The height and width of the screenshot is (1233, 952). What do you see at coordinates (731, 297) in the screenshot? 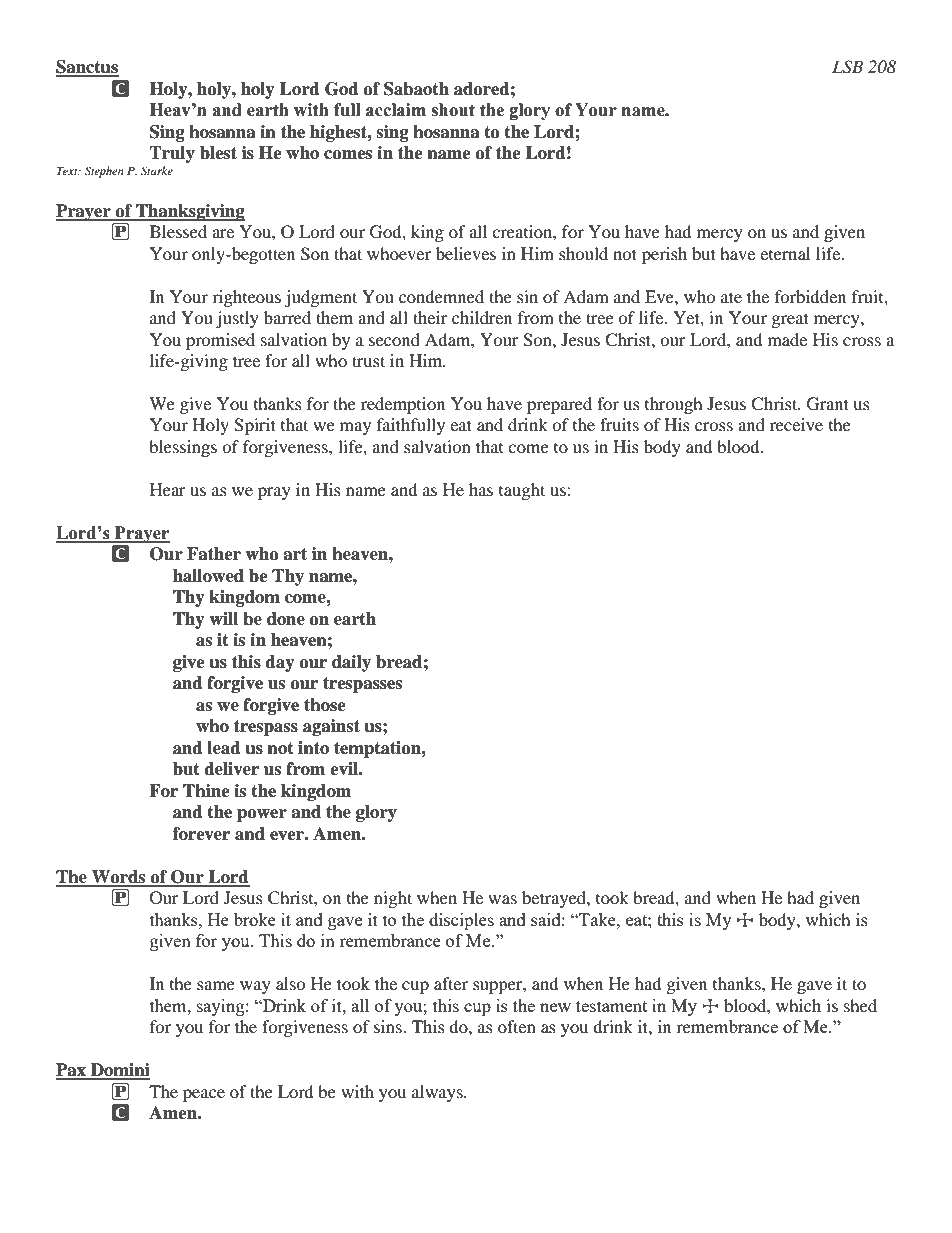
I see `ate` at bounding box center [731, 297].
